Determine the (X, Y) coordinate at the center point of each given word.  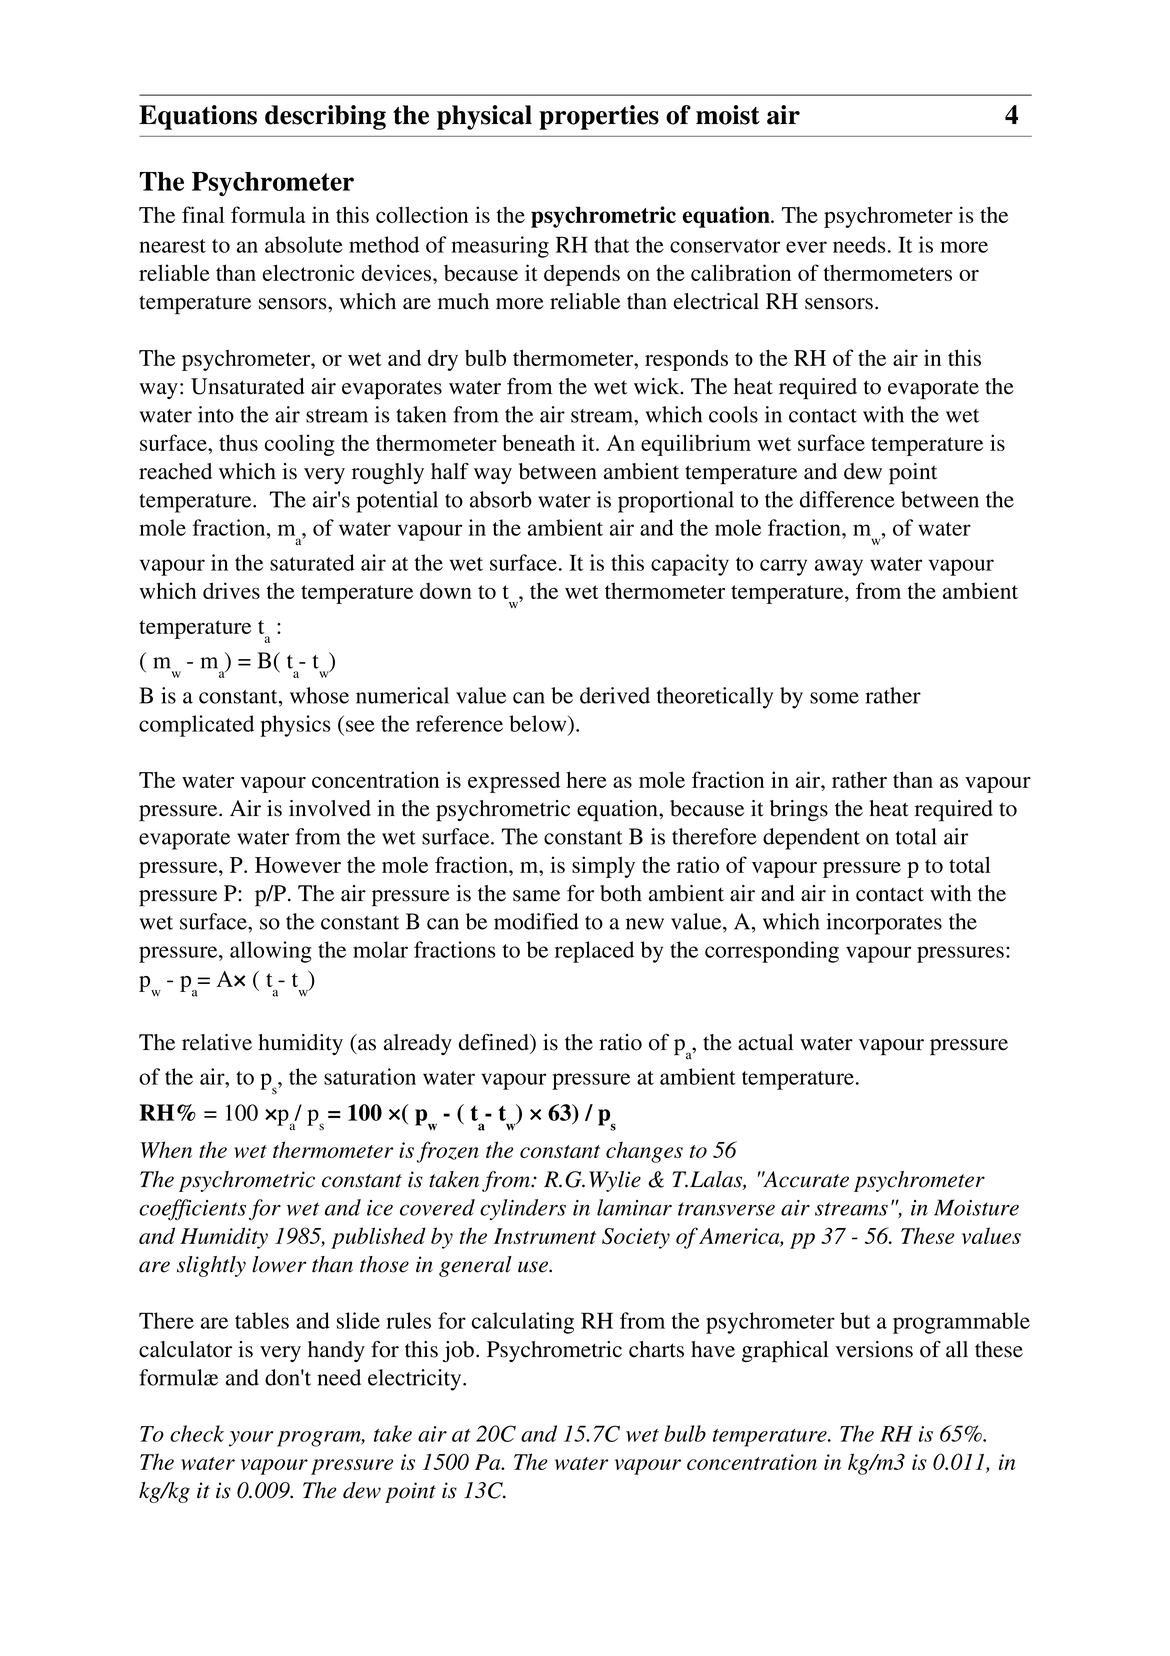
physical (484, 117)
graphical (785, 1352)
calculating (523, 1323)
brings (799, 810)
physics (295, 726)
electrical (716, 301)
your (251, 1439)
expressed (514, 782)
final (203, 214)
